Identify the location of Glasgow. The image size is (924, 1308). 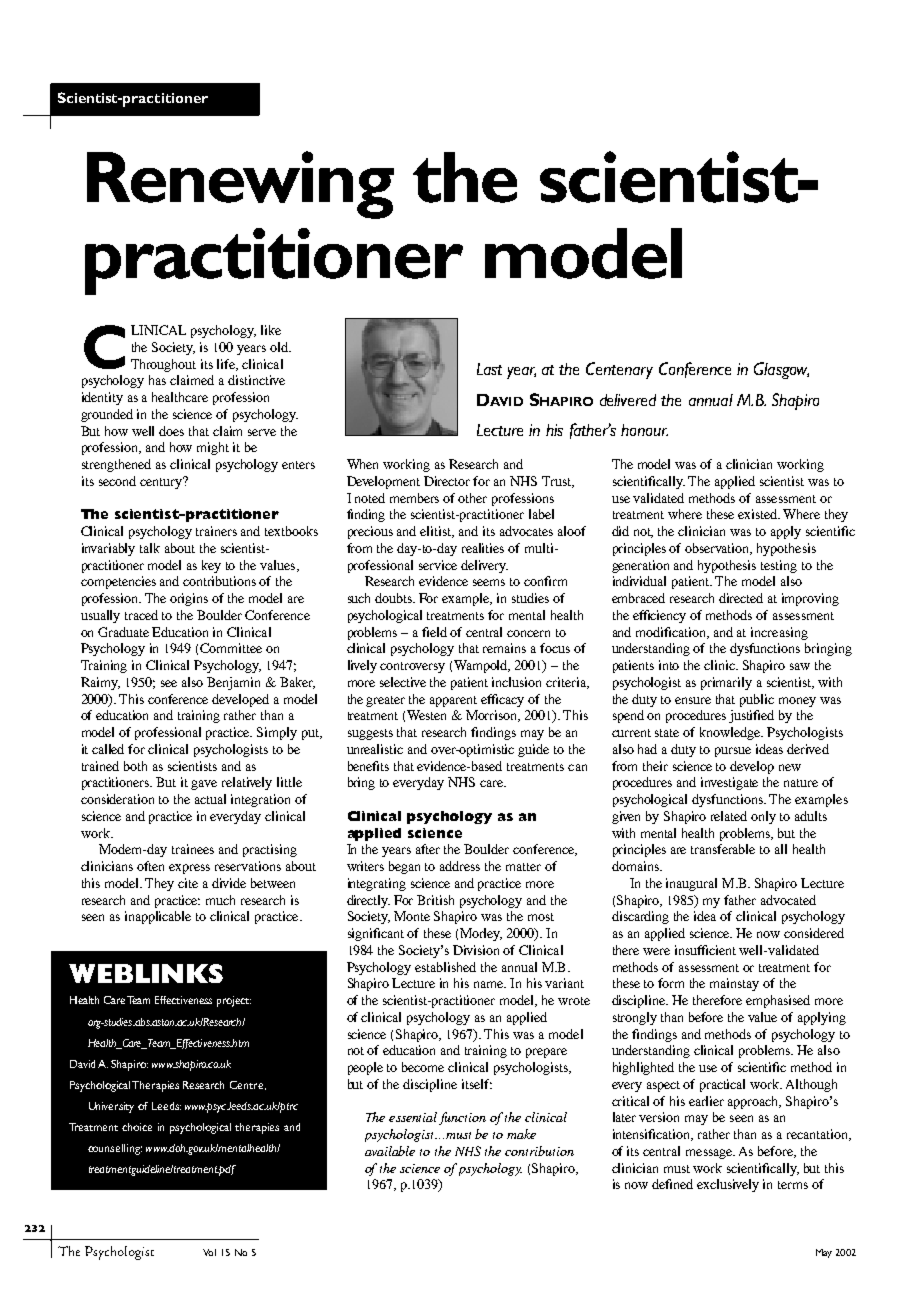
(781, 370).
